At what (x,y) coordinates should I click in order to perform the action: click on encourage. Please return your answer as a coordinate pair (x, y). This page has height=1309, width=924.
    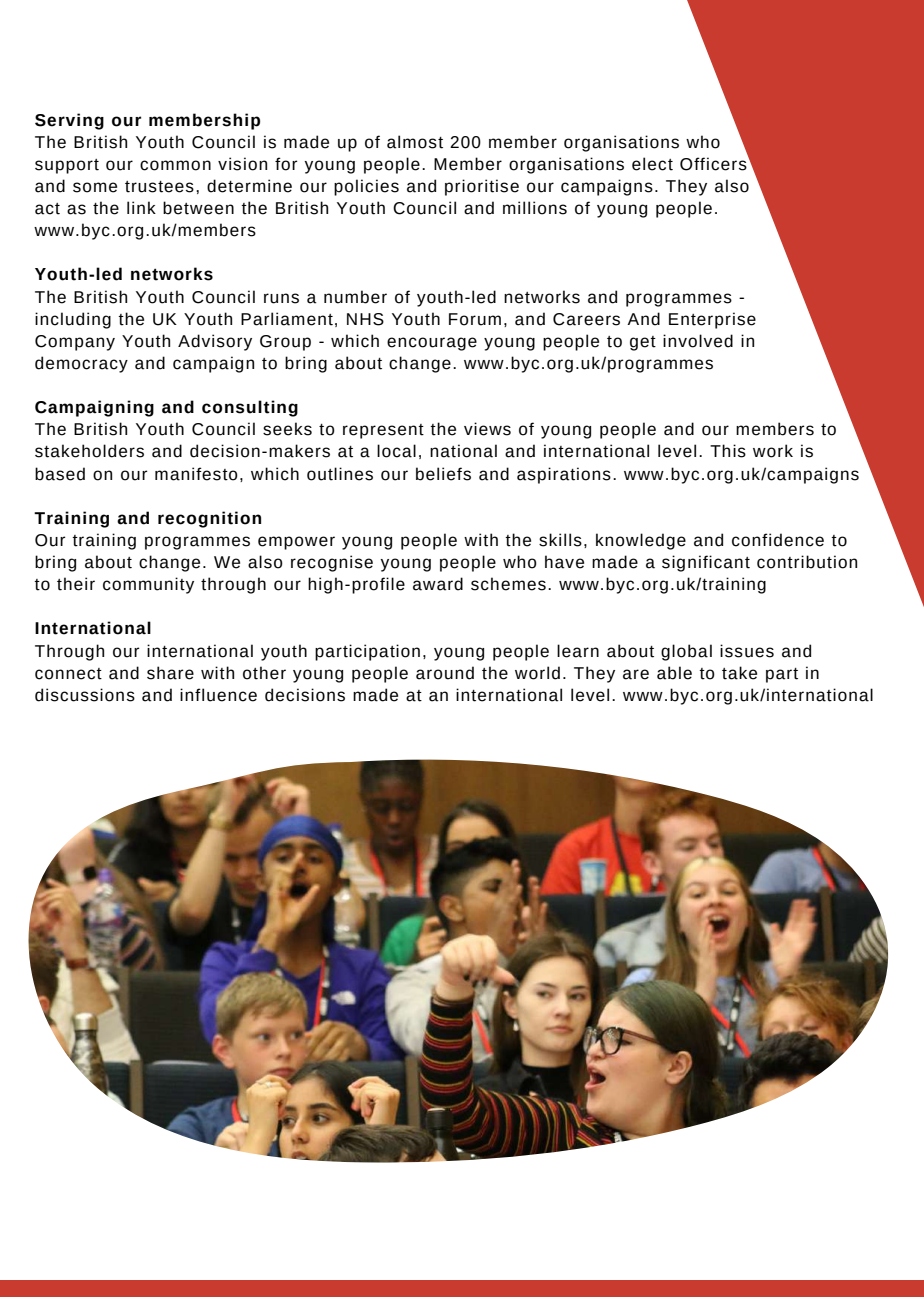
    Looking at the image, I should click on (432, 344).
